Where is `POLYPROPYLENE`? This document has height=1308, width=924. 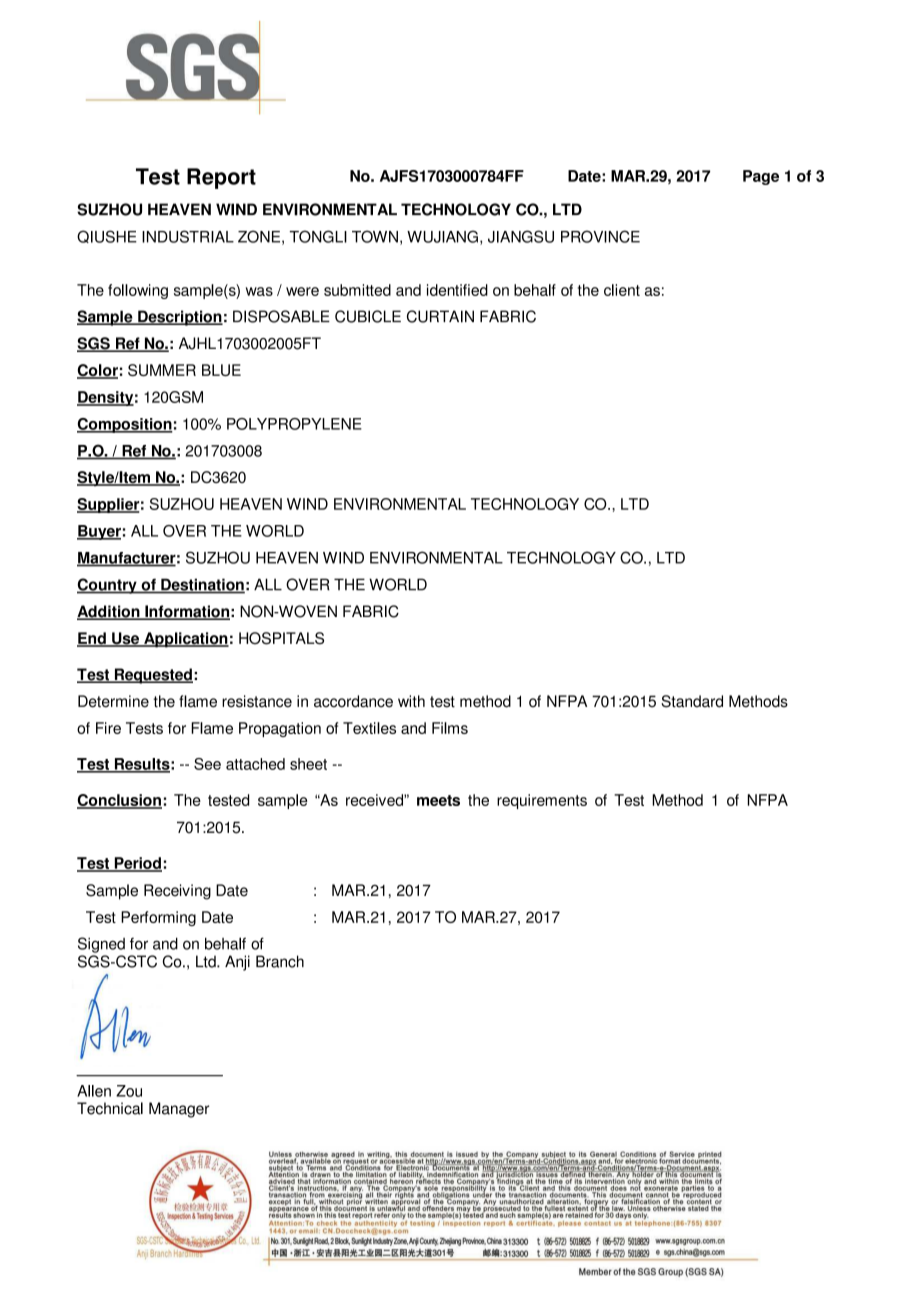
POLYPROPYLENE is located at coordinates (294, 424).
